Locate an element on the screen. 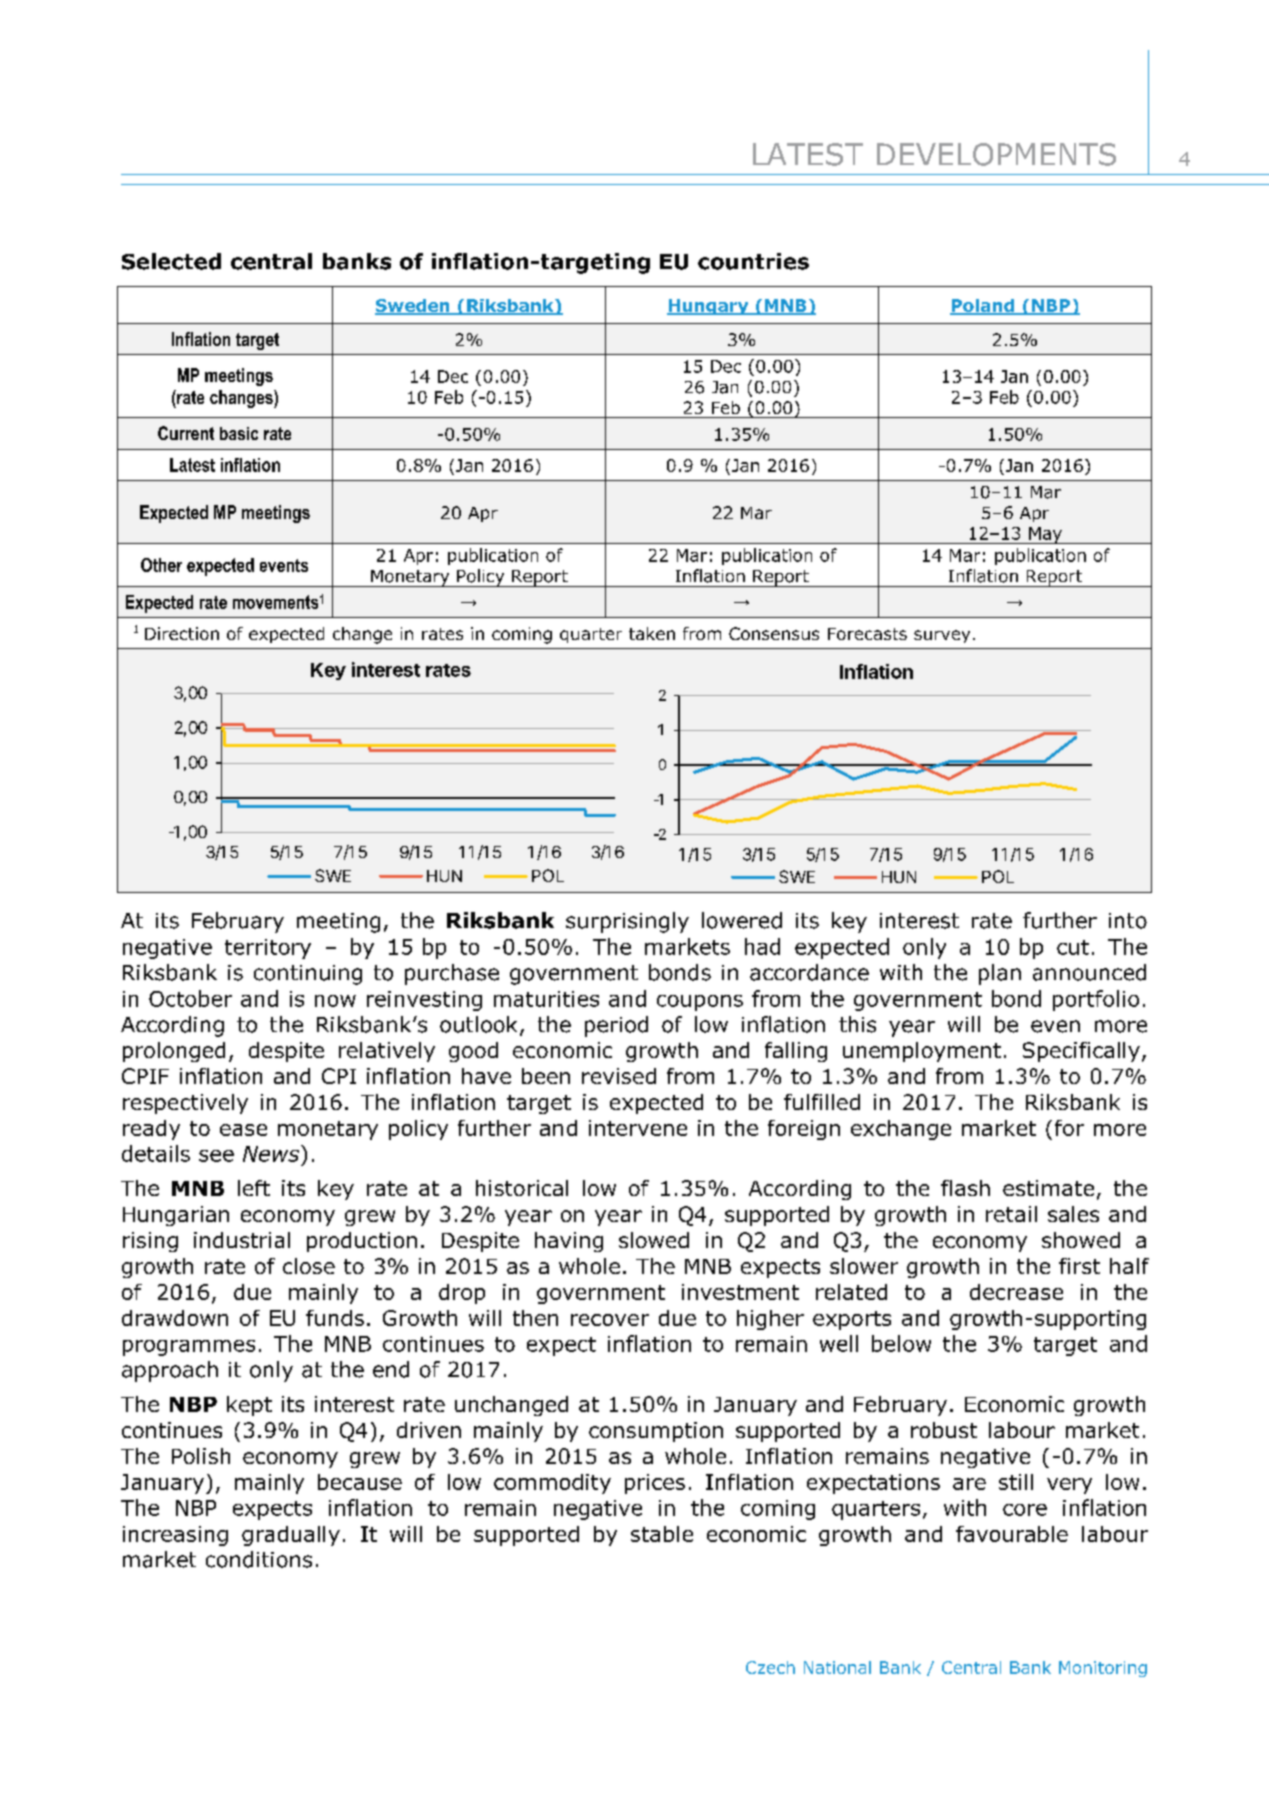 The height and width of the screenshot is (1795, 1269). stable is located at coordinates (662, 1534).
